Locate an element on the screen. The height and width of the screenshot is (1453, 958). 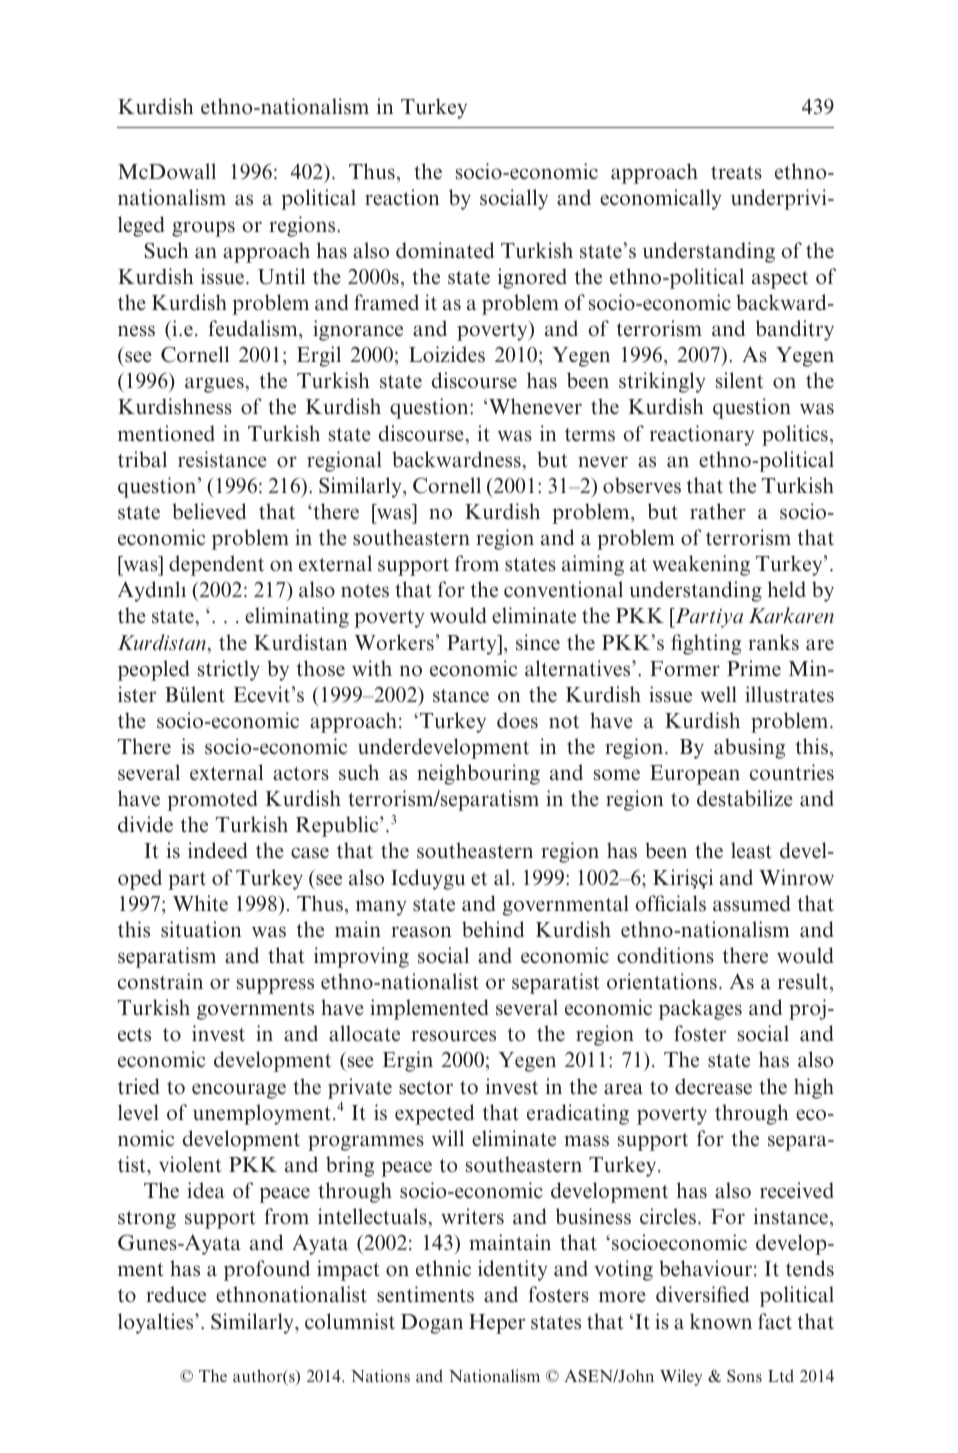
loyalties is located at coordinates (157, 1323).
